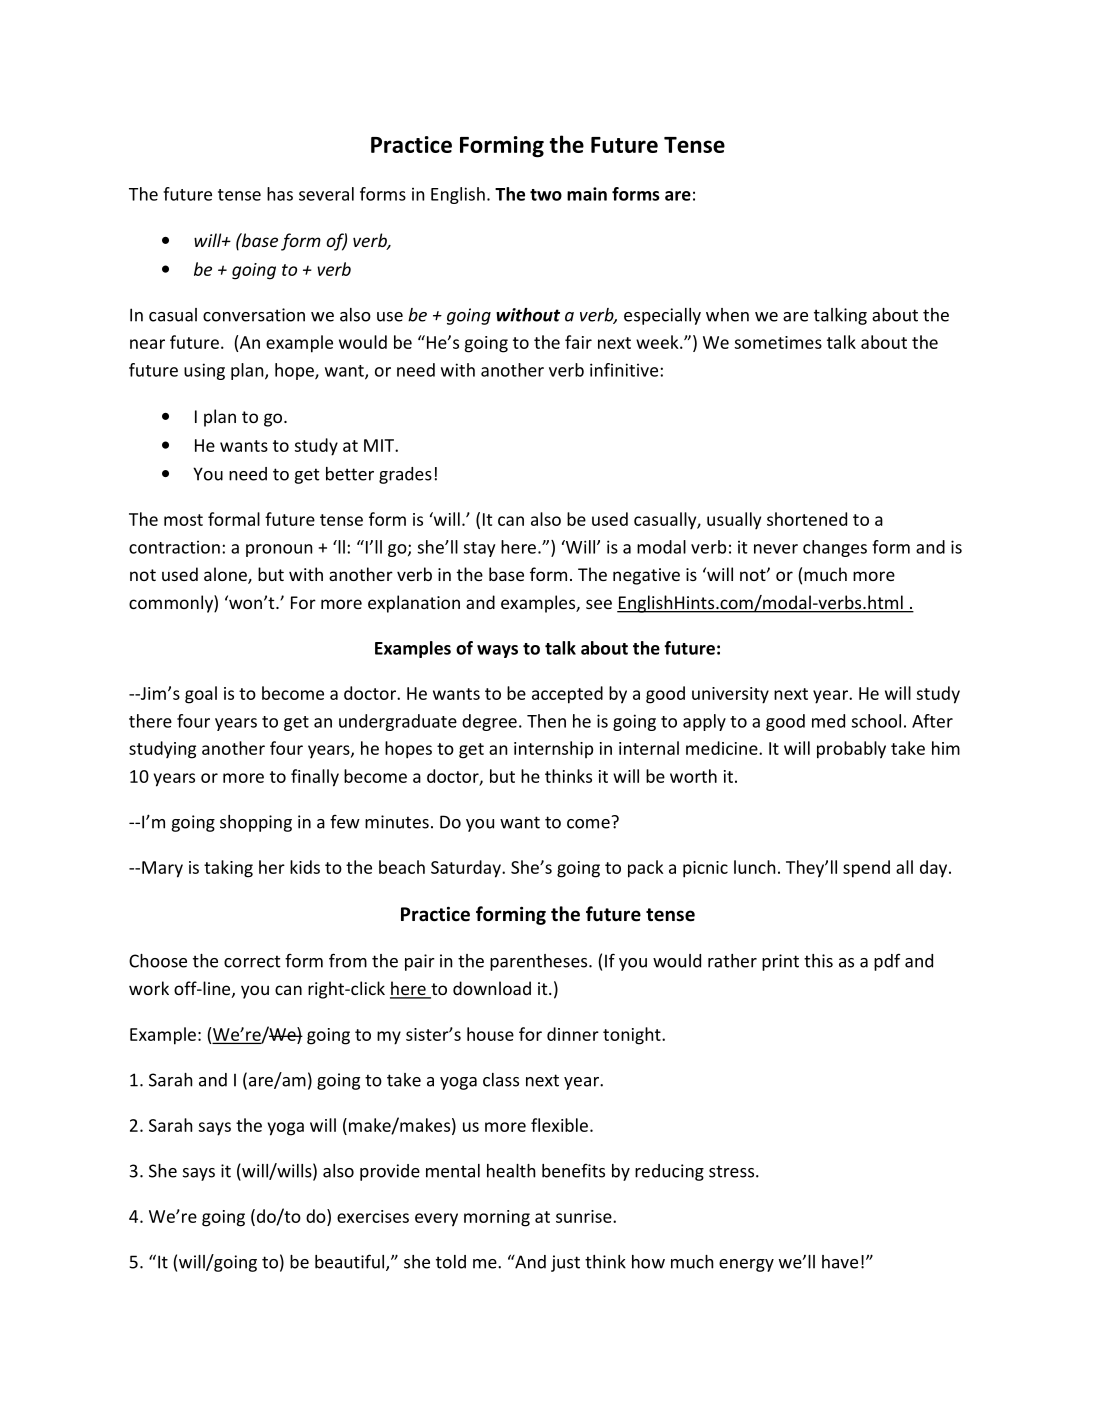 The image size is (1095, 1417). I want to click on Then, so click(546, 721).
